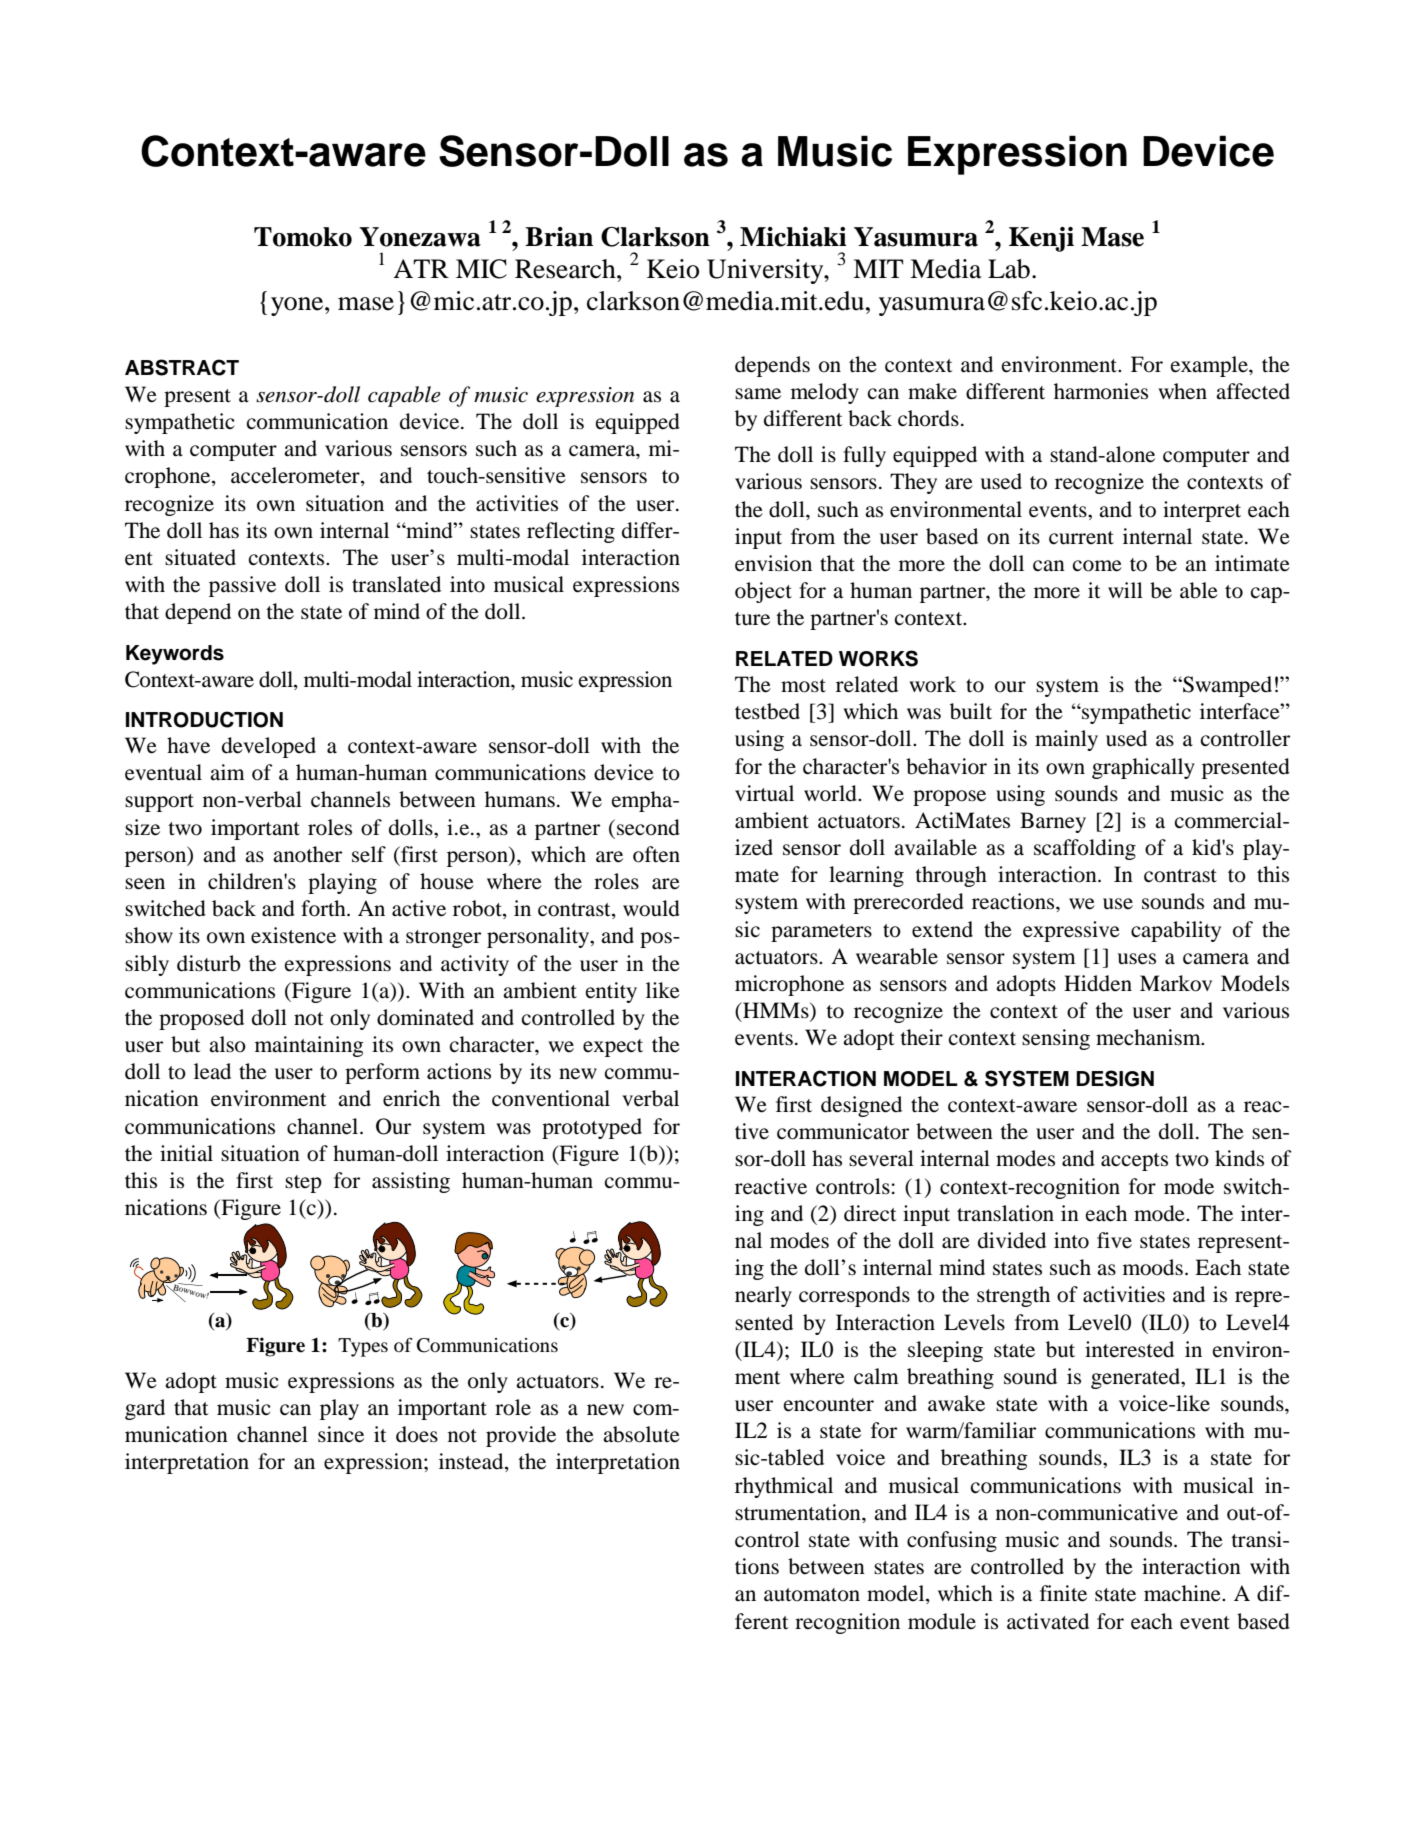 The height and width of the document is (1831, 1415). What do you see at coordinates (566, 269) in the document?
I see `Research` at bounding box center [566, 269].
